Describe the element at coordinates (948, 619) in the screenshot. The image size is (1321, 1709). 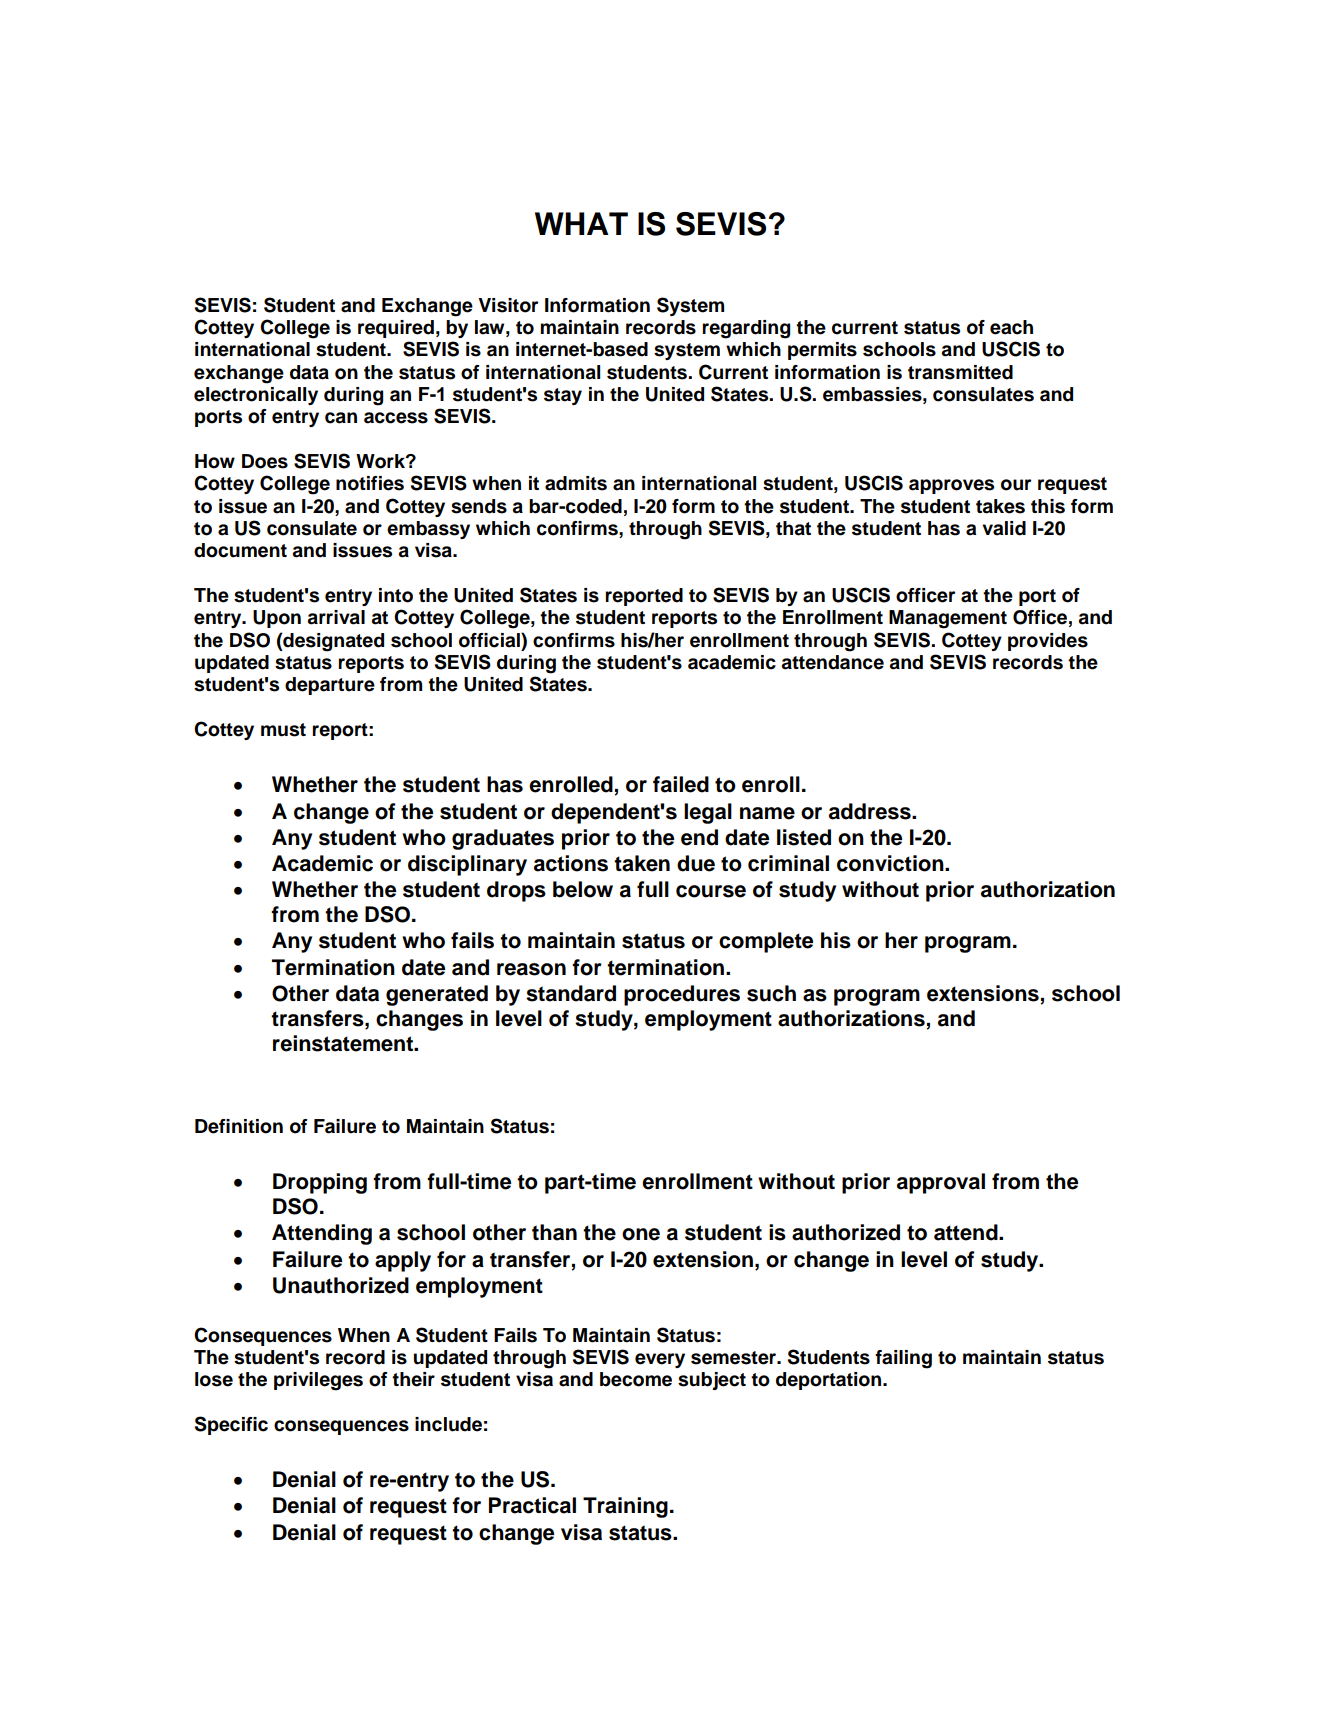
I see `Management` at that location.
